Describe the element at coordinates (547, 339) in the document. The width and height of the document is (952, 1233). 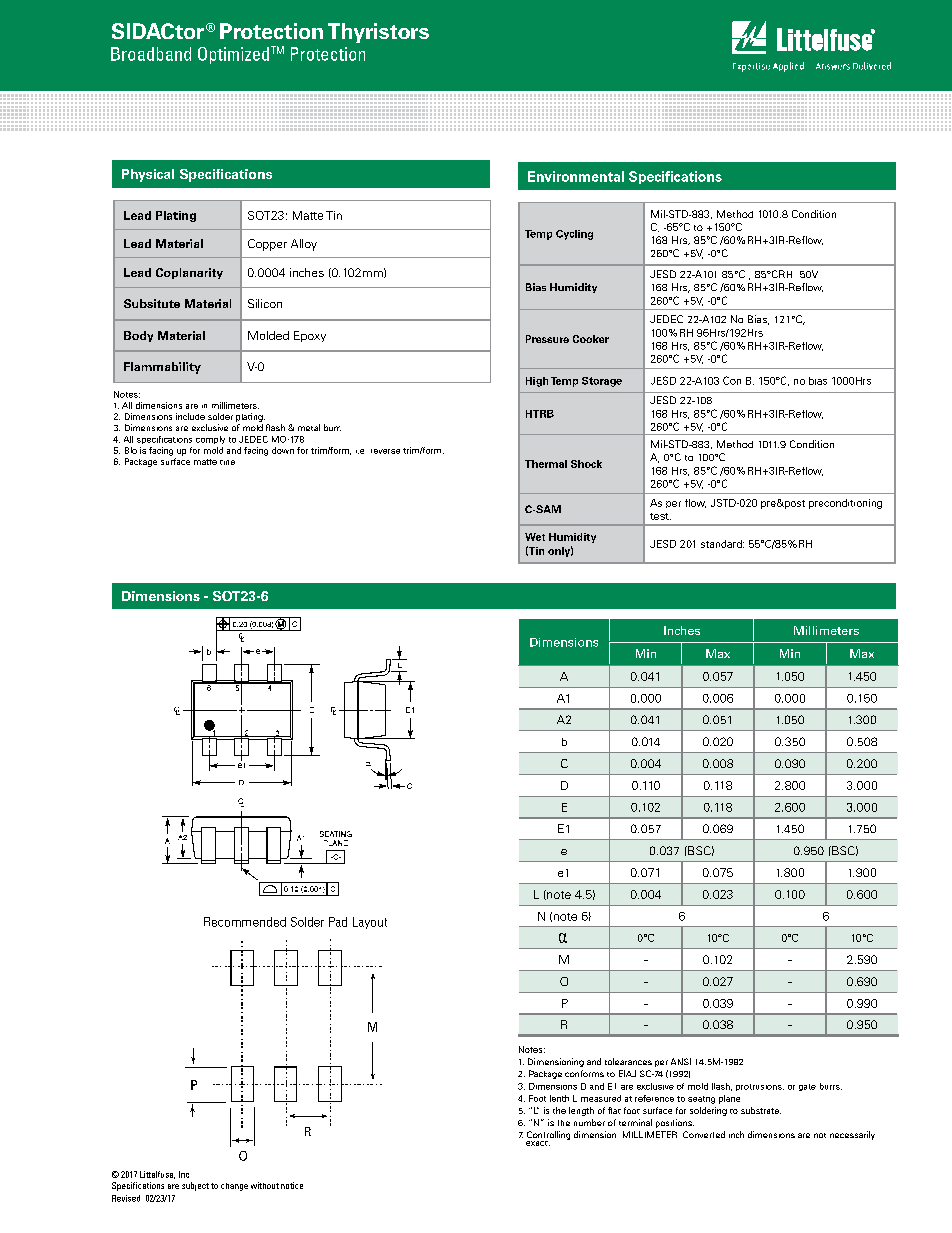
I see `Pressure` at that location.
